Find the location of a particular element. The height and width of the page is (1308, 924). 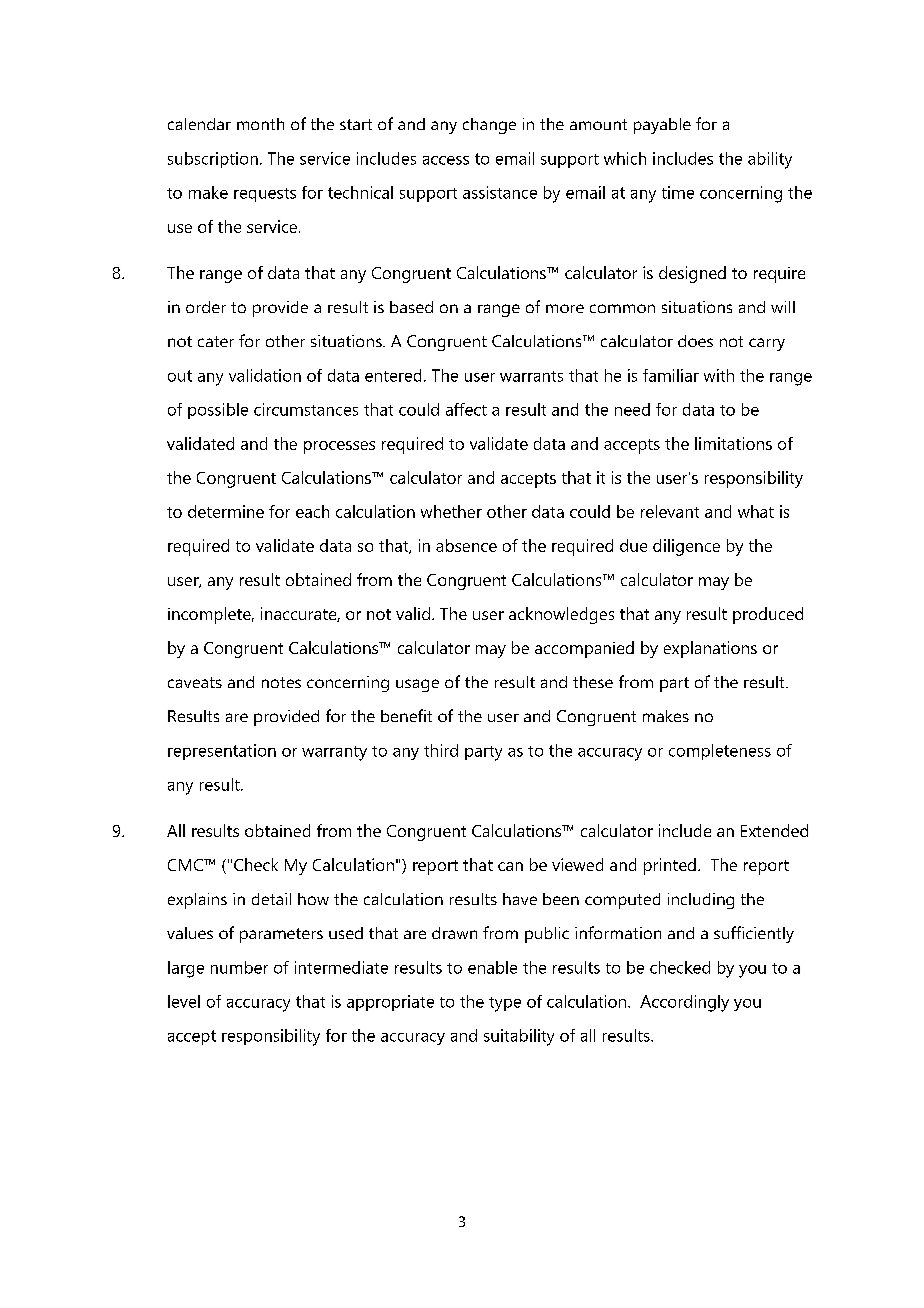

completeness is located at coordinates (720, 752).
